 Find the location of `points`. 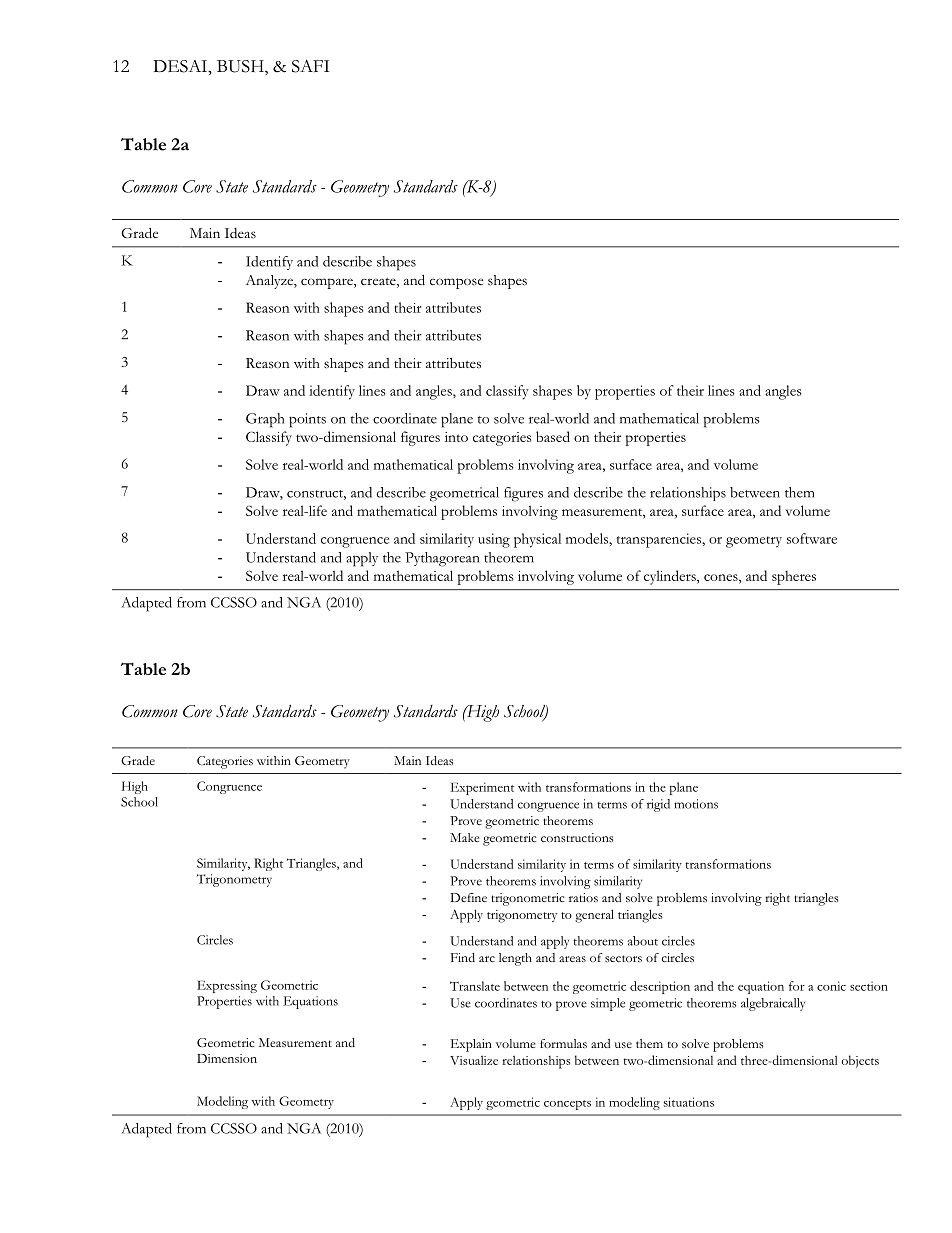

points is located at coordinates (307, 420).
